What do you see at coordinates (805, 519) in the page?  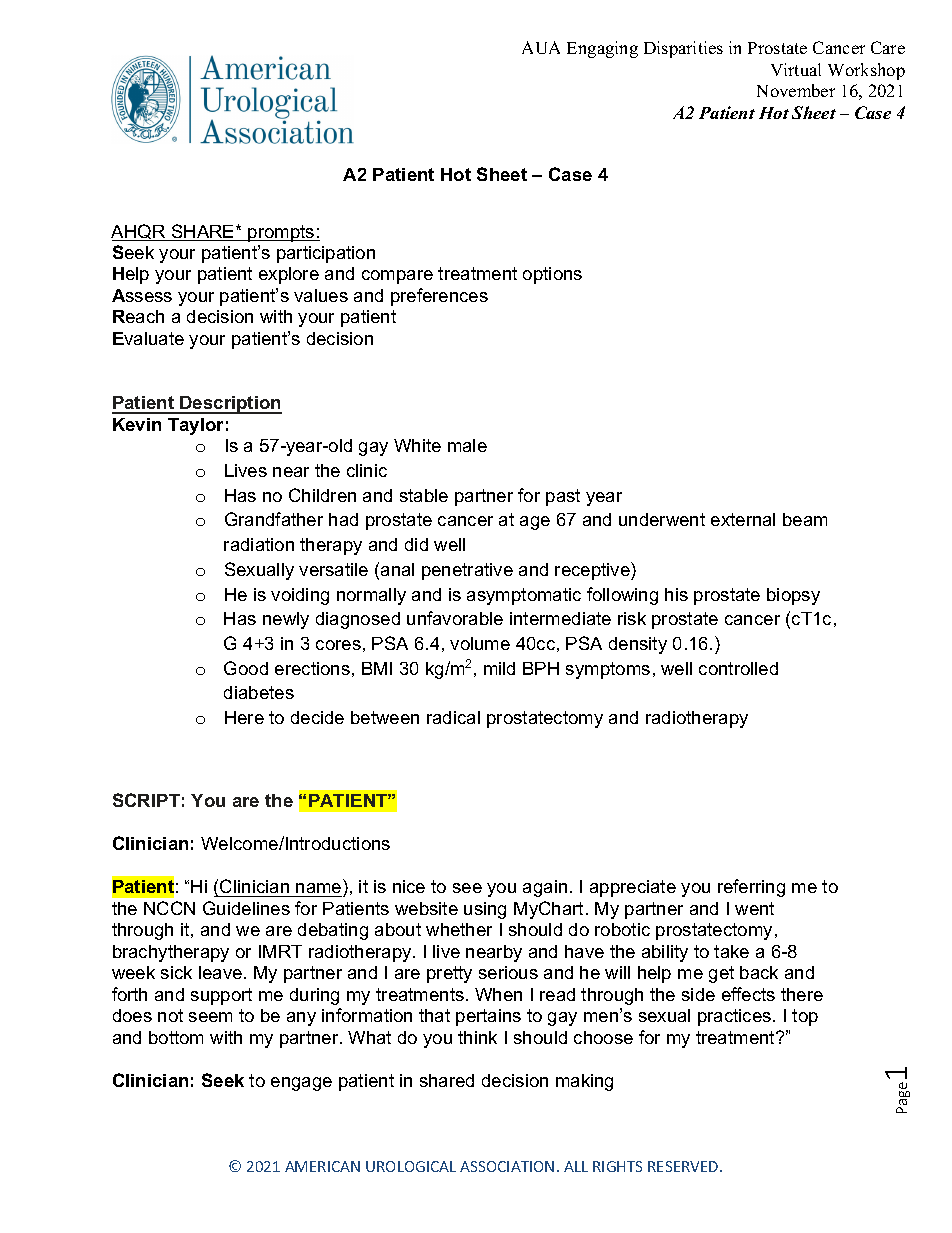 I see `beam` at bounding box center [805, 519].
